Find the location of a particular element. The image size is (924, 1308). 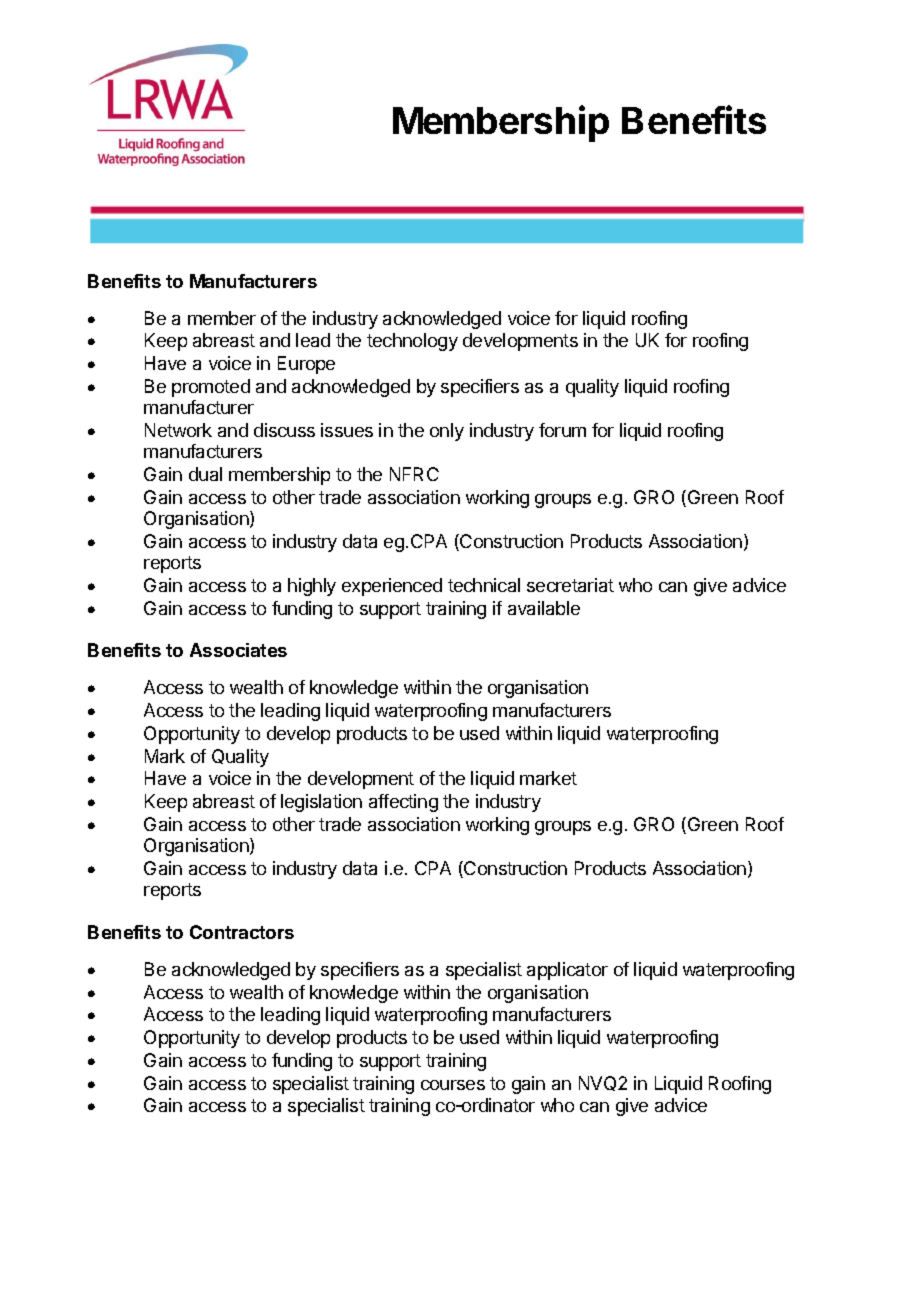

courses is located at coordinates (453, 1085).
